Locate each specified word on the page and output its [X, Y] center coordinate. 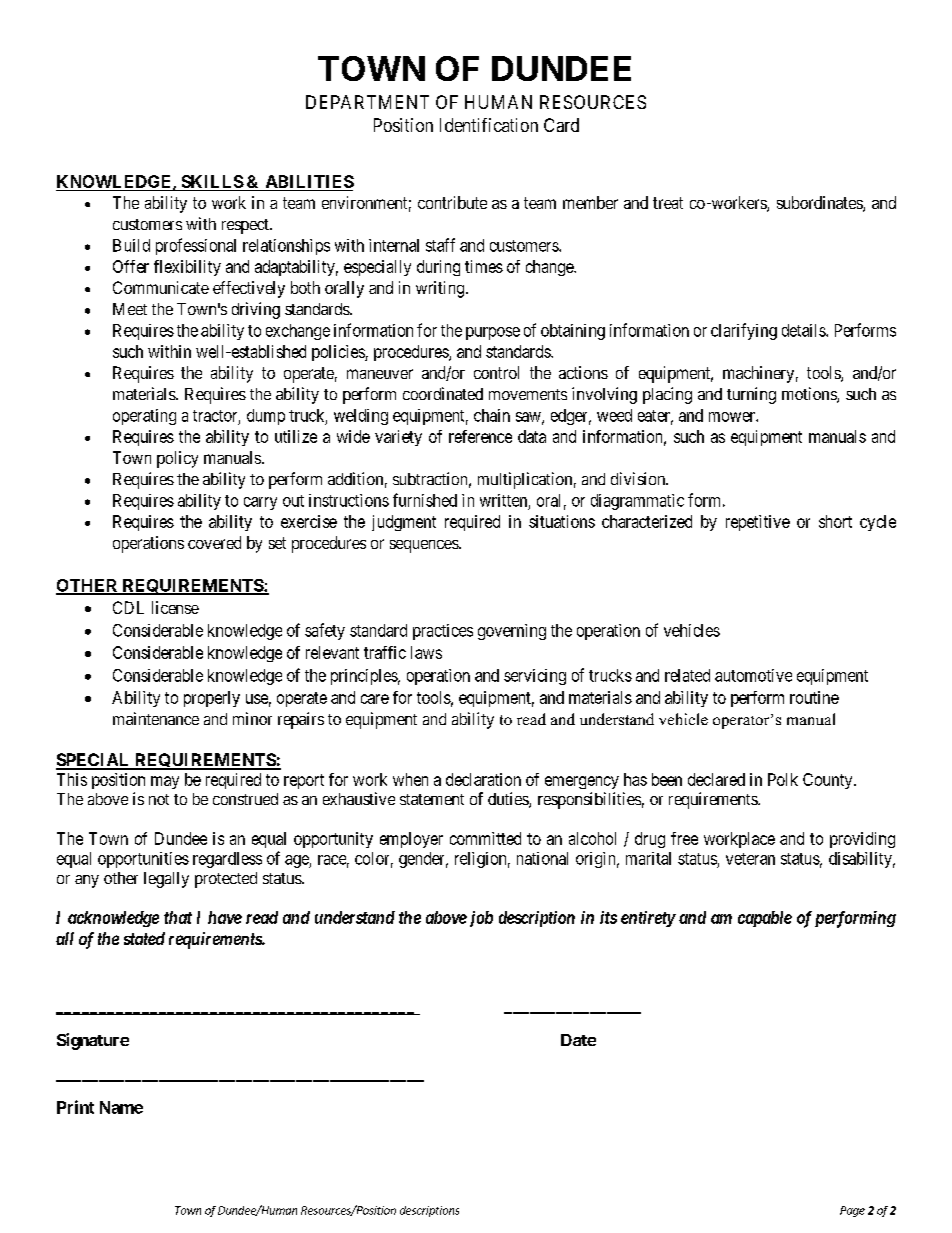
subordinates [820, 204]
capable [765, 919]
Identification [489, 125]
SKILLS [211, 183]
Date [578, 1040]
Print [75, 1107]
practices [443, 632]
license [175, 607]
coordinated [443, 393]
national [542, 858]
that [178, 917]
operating [144, 417]
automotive [753, 675]
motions [810, 395]
